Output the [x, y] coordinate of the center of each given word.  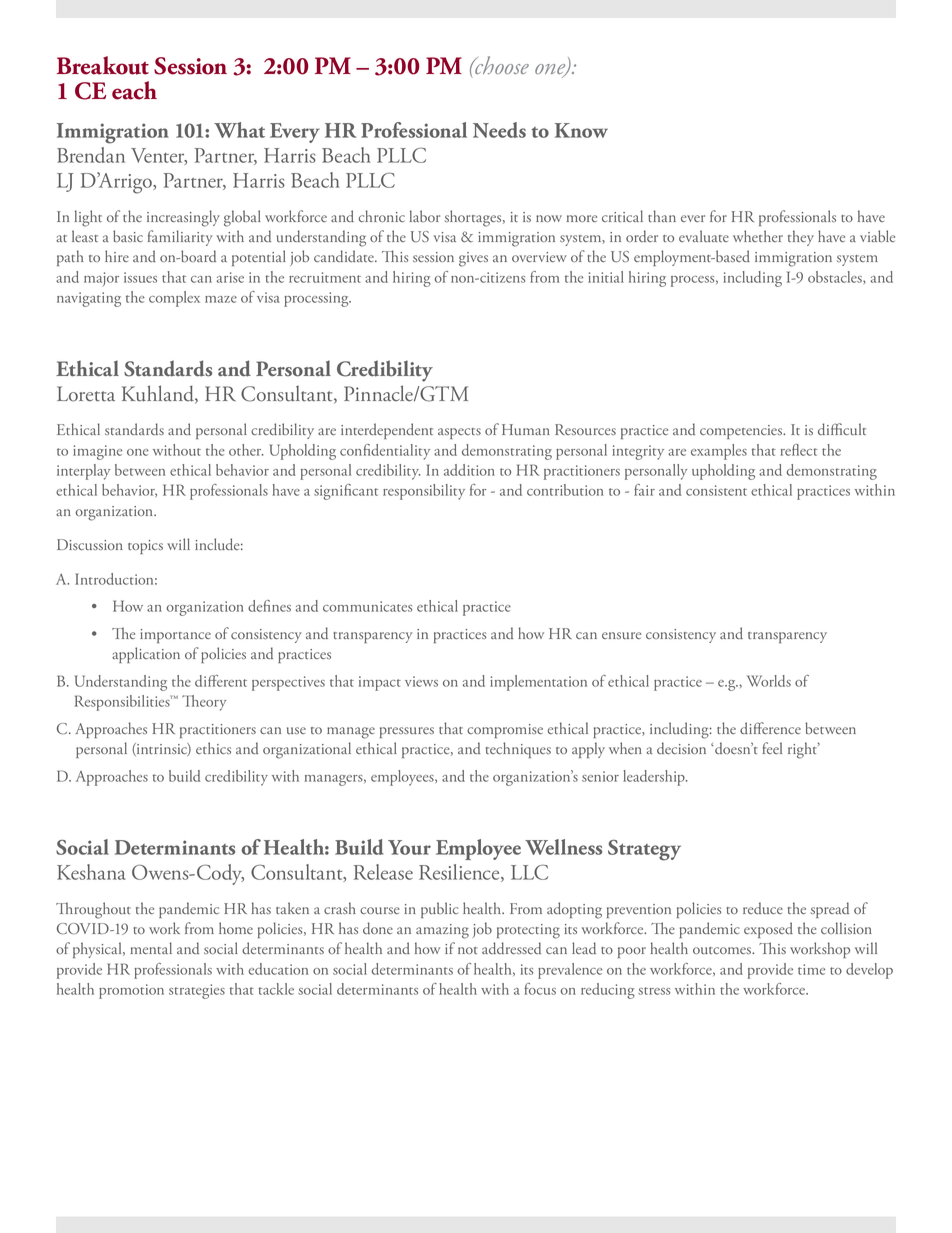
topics [145, 547]
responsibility [424, 492]
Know [581, 130]
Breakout [103, 65]
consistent [716, 490]
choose [501, 65]
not [468, 950]
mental [151, 948]
